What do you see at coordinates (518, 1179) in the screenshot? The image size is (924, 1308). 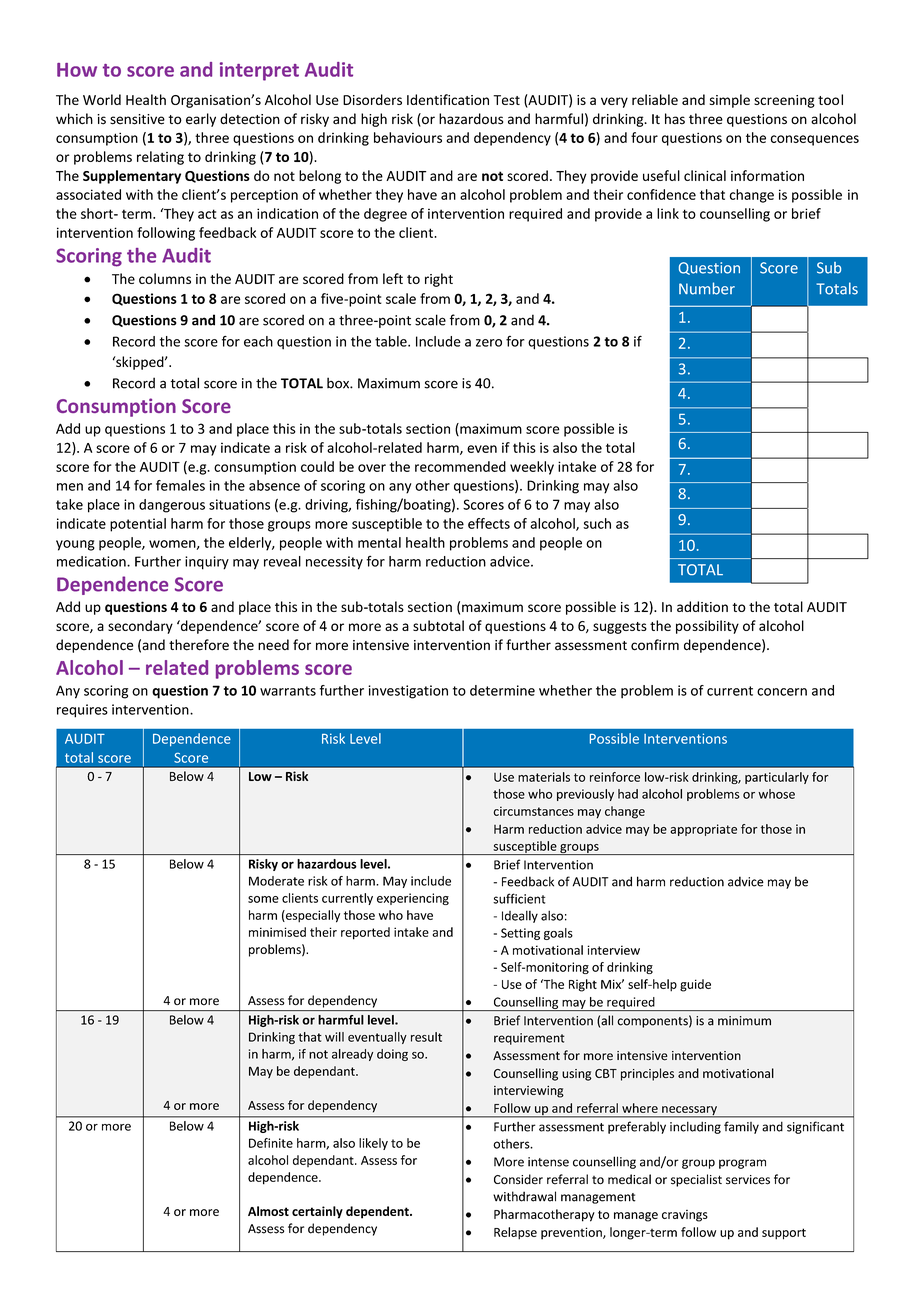 I see `Consider` at bounding box center [518, 1179].
